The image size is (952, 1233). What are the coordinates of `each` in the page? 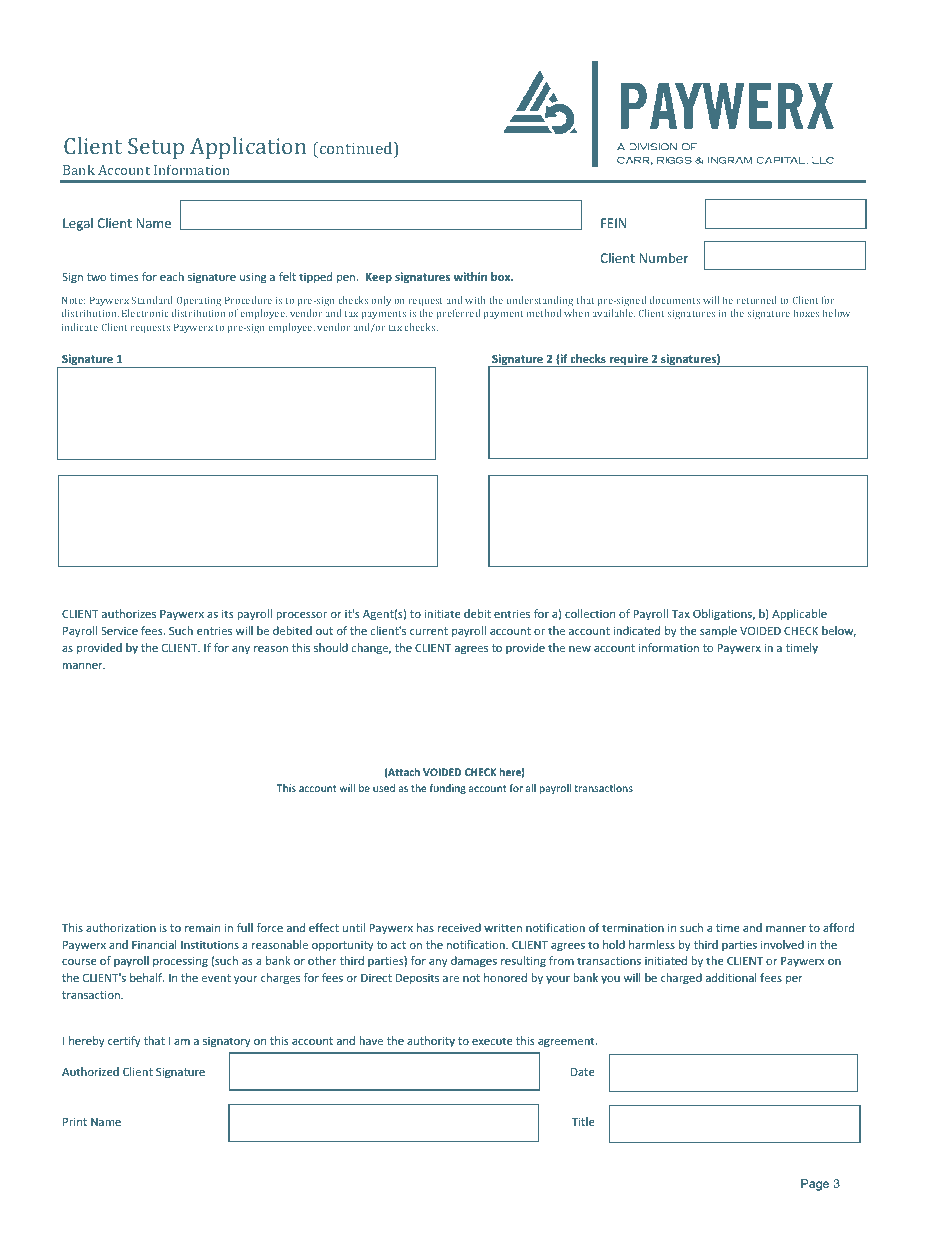 It's located at (172, 276).
